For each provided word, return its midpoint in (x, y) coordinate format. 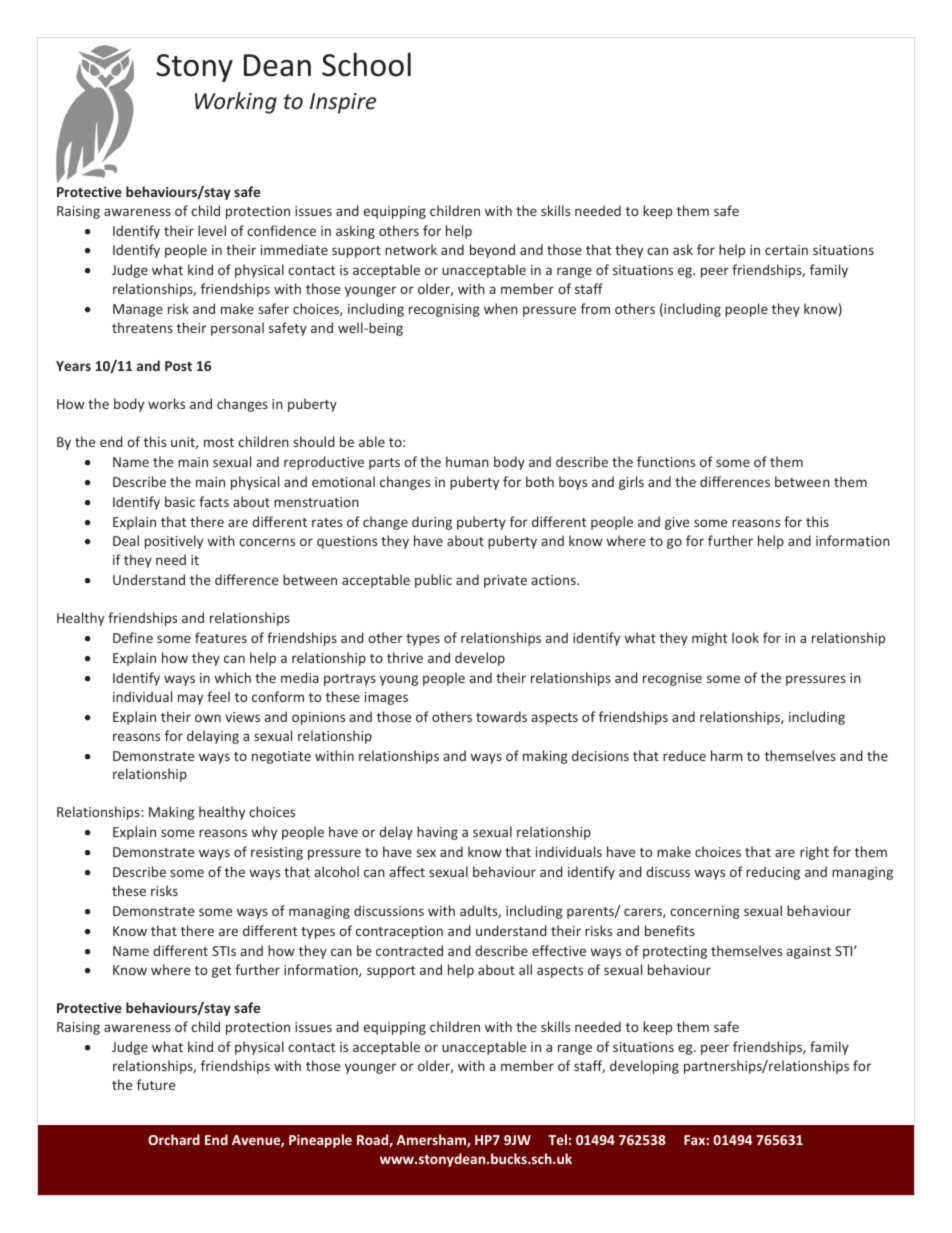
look (745, 637)
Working (236, 103)
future (156, 1084)
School (366, 64)
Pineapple (320, 1141)
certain (786, 250)
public (433, 581)
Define (133, 637)
